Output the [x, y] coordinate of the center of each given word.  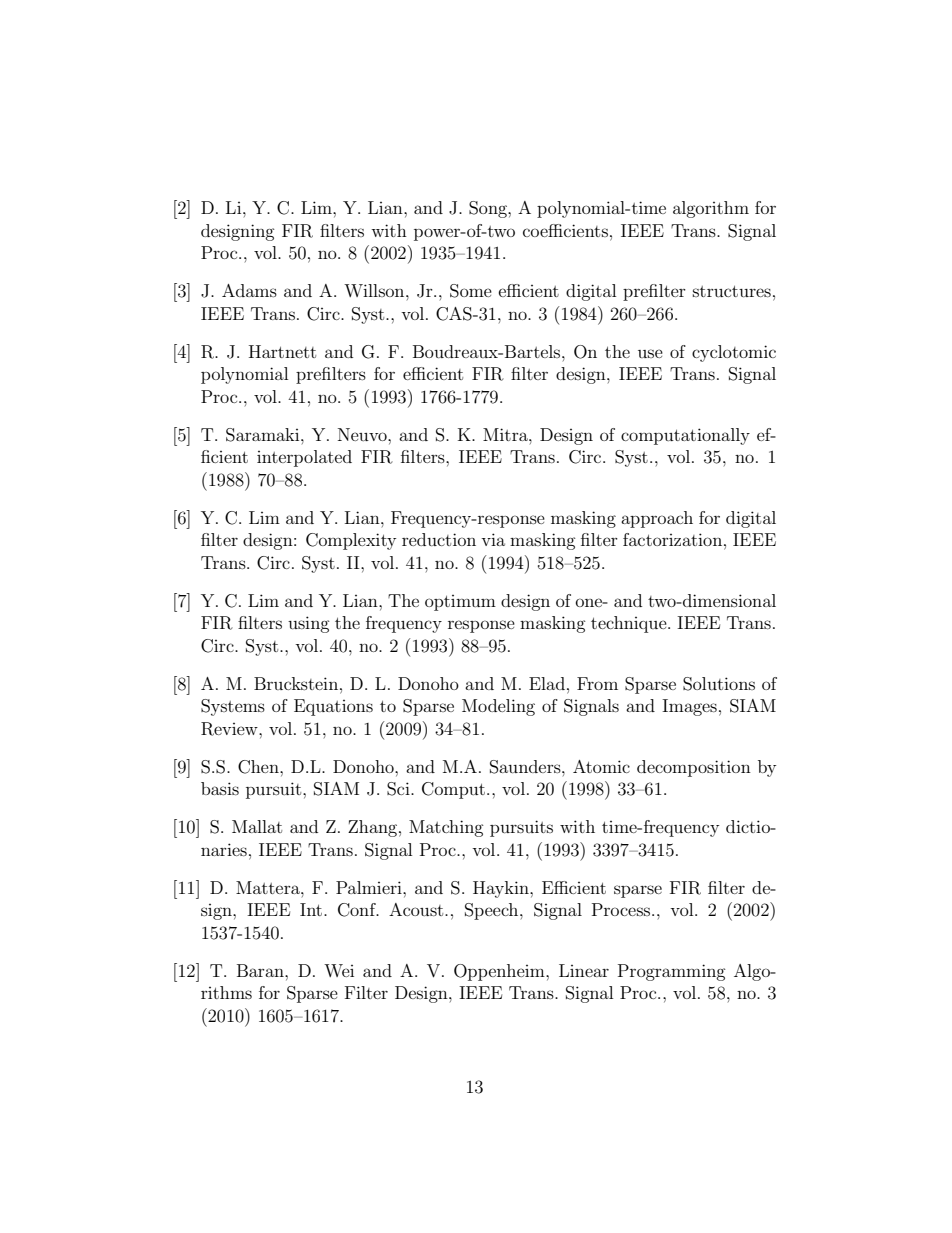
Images [689, 707]
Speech [493, 911]
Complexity [351, 541]
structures [732, 291]
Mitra [506, 434]
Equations [333, 707]
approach [657, 519]
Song [489, 209]
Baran [261, 970]
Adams [249, 290]
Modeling [498, 707]
